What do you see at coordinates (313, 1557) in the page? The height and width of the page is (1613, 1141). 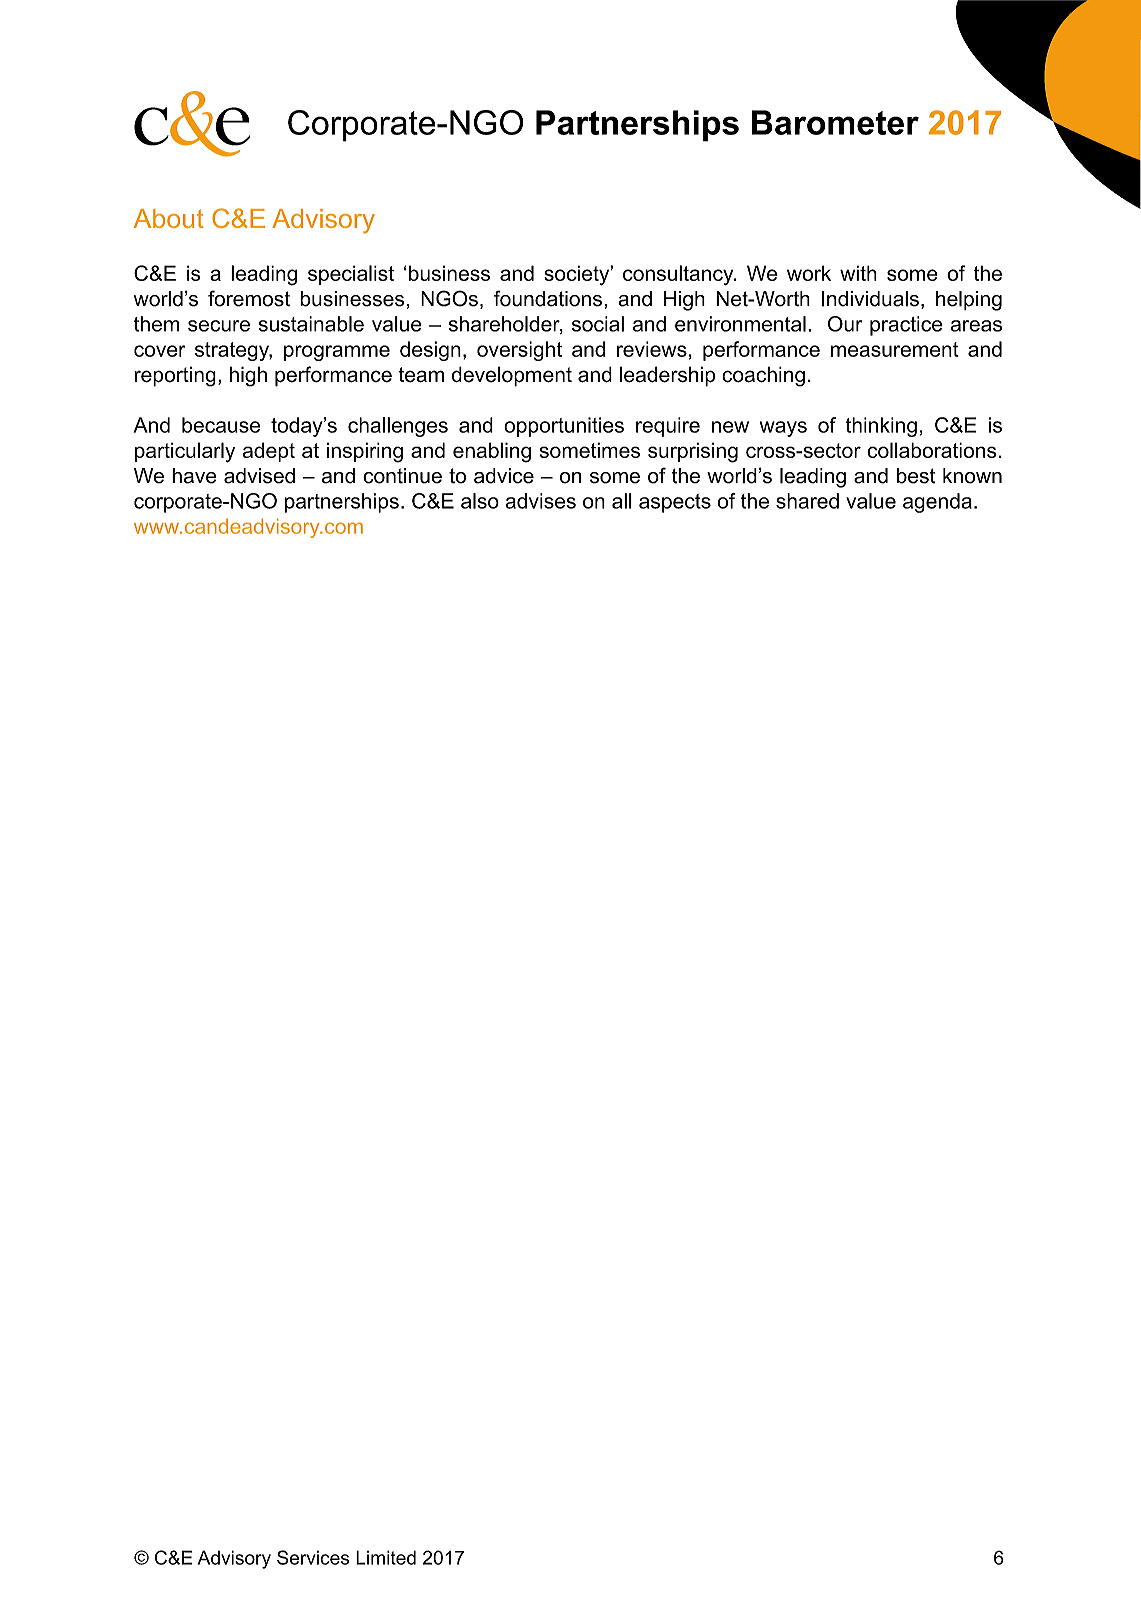 I see `Services` at bounding box center [313, 1557].
